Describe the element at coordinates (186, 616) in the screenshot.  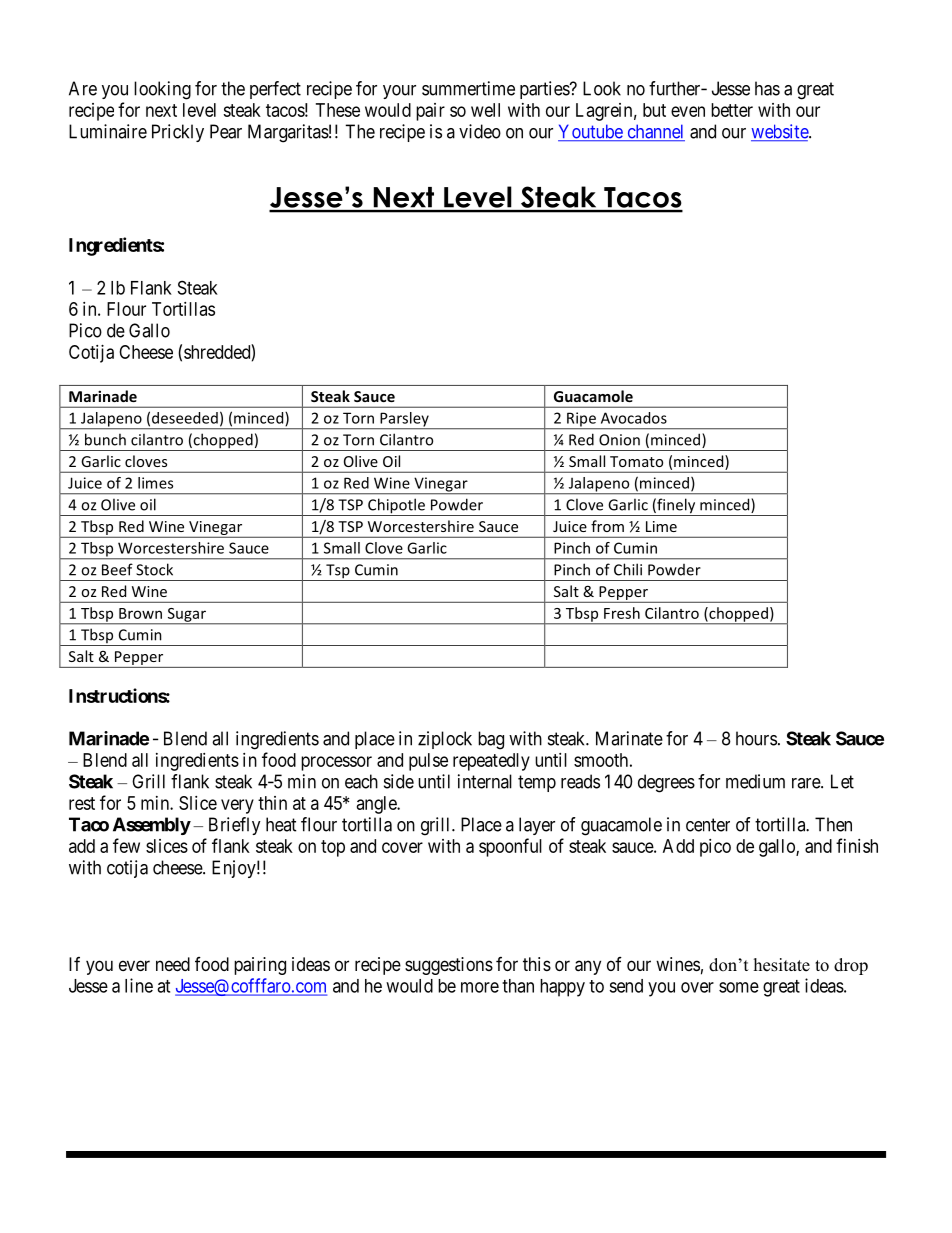
I see `Sugar` at that location.
